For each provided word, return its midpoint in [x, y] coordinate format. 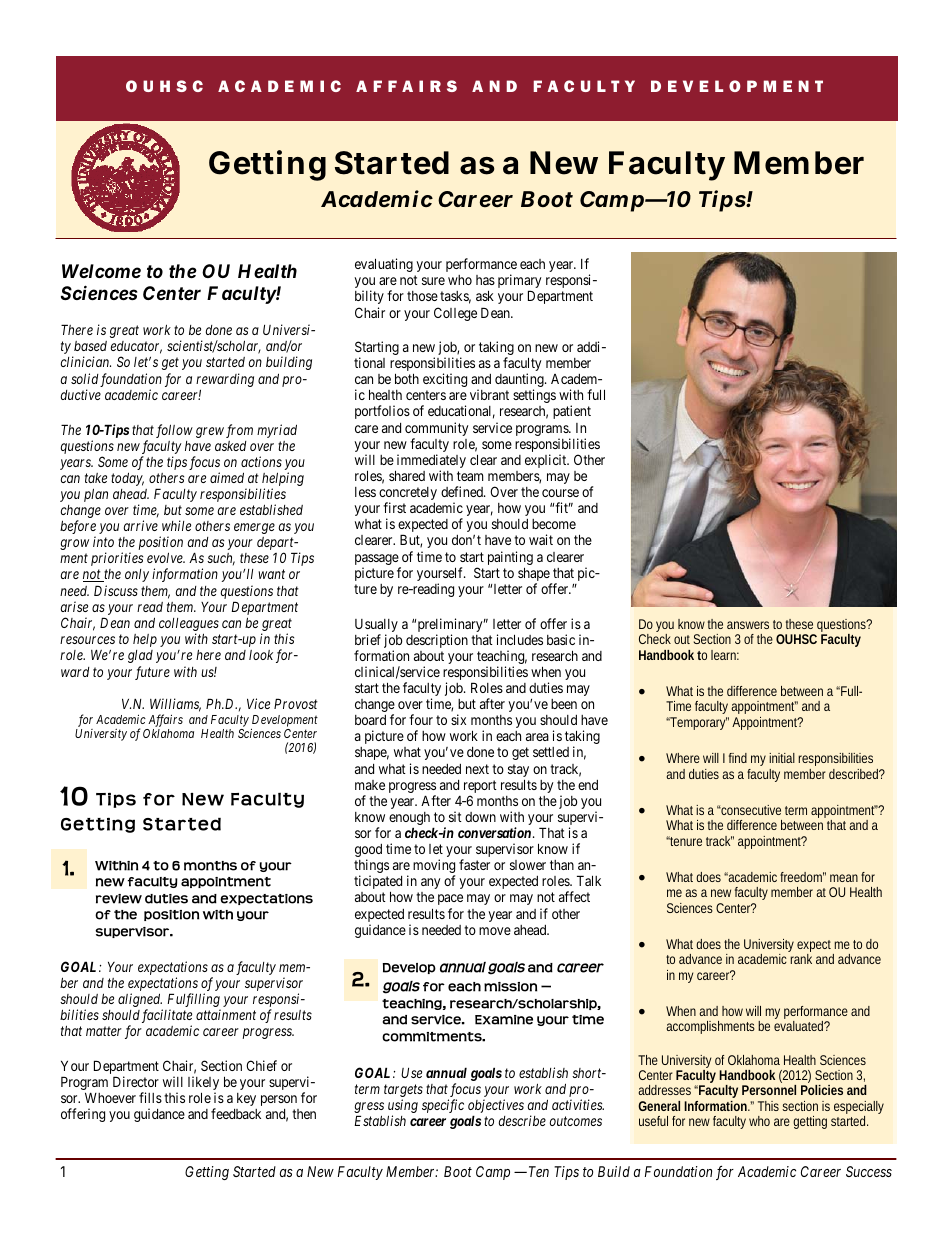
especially [859, 1109]
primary [519, 282]
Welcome [101, 271]
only [137, 575]
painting [510, 559]
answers [748, 625]
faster [474, 864]
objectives [496, 1107]
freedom [802, 877]
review [119, 899]
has [485, 280]
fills [150, 1097]
